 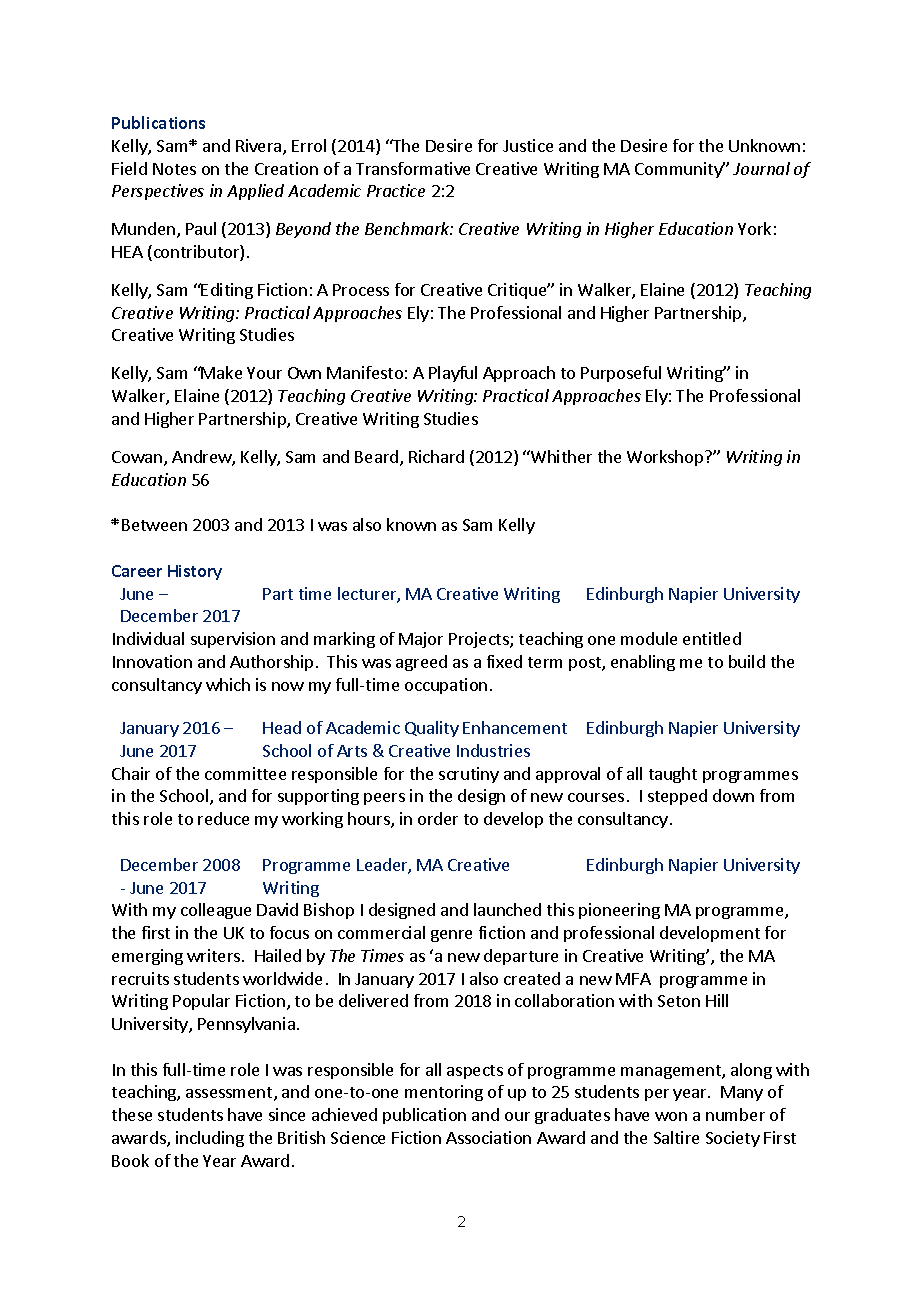 What do you see at coordinates (154, 525) in the page?
I see `Between` at bounding box center [154, 525].
